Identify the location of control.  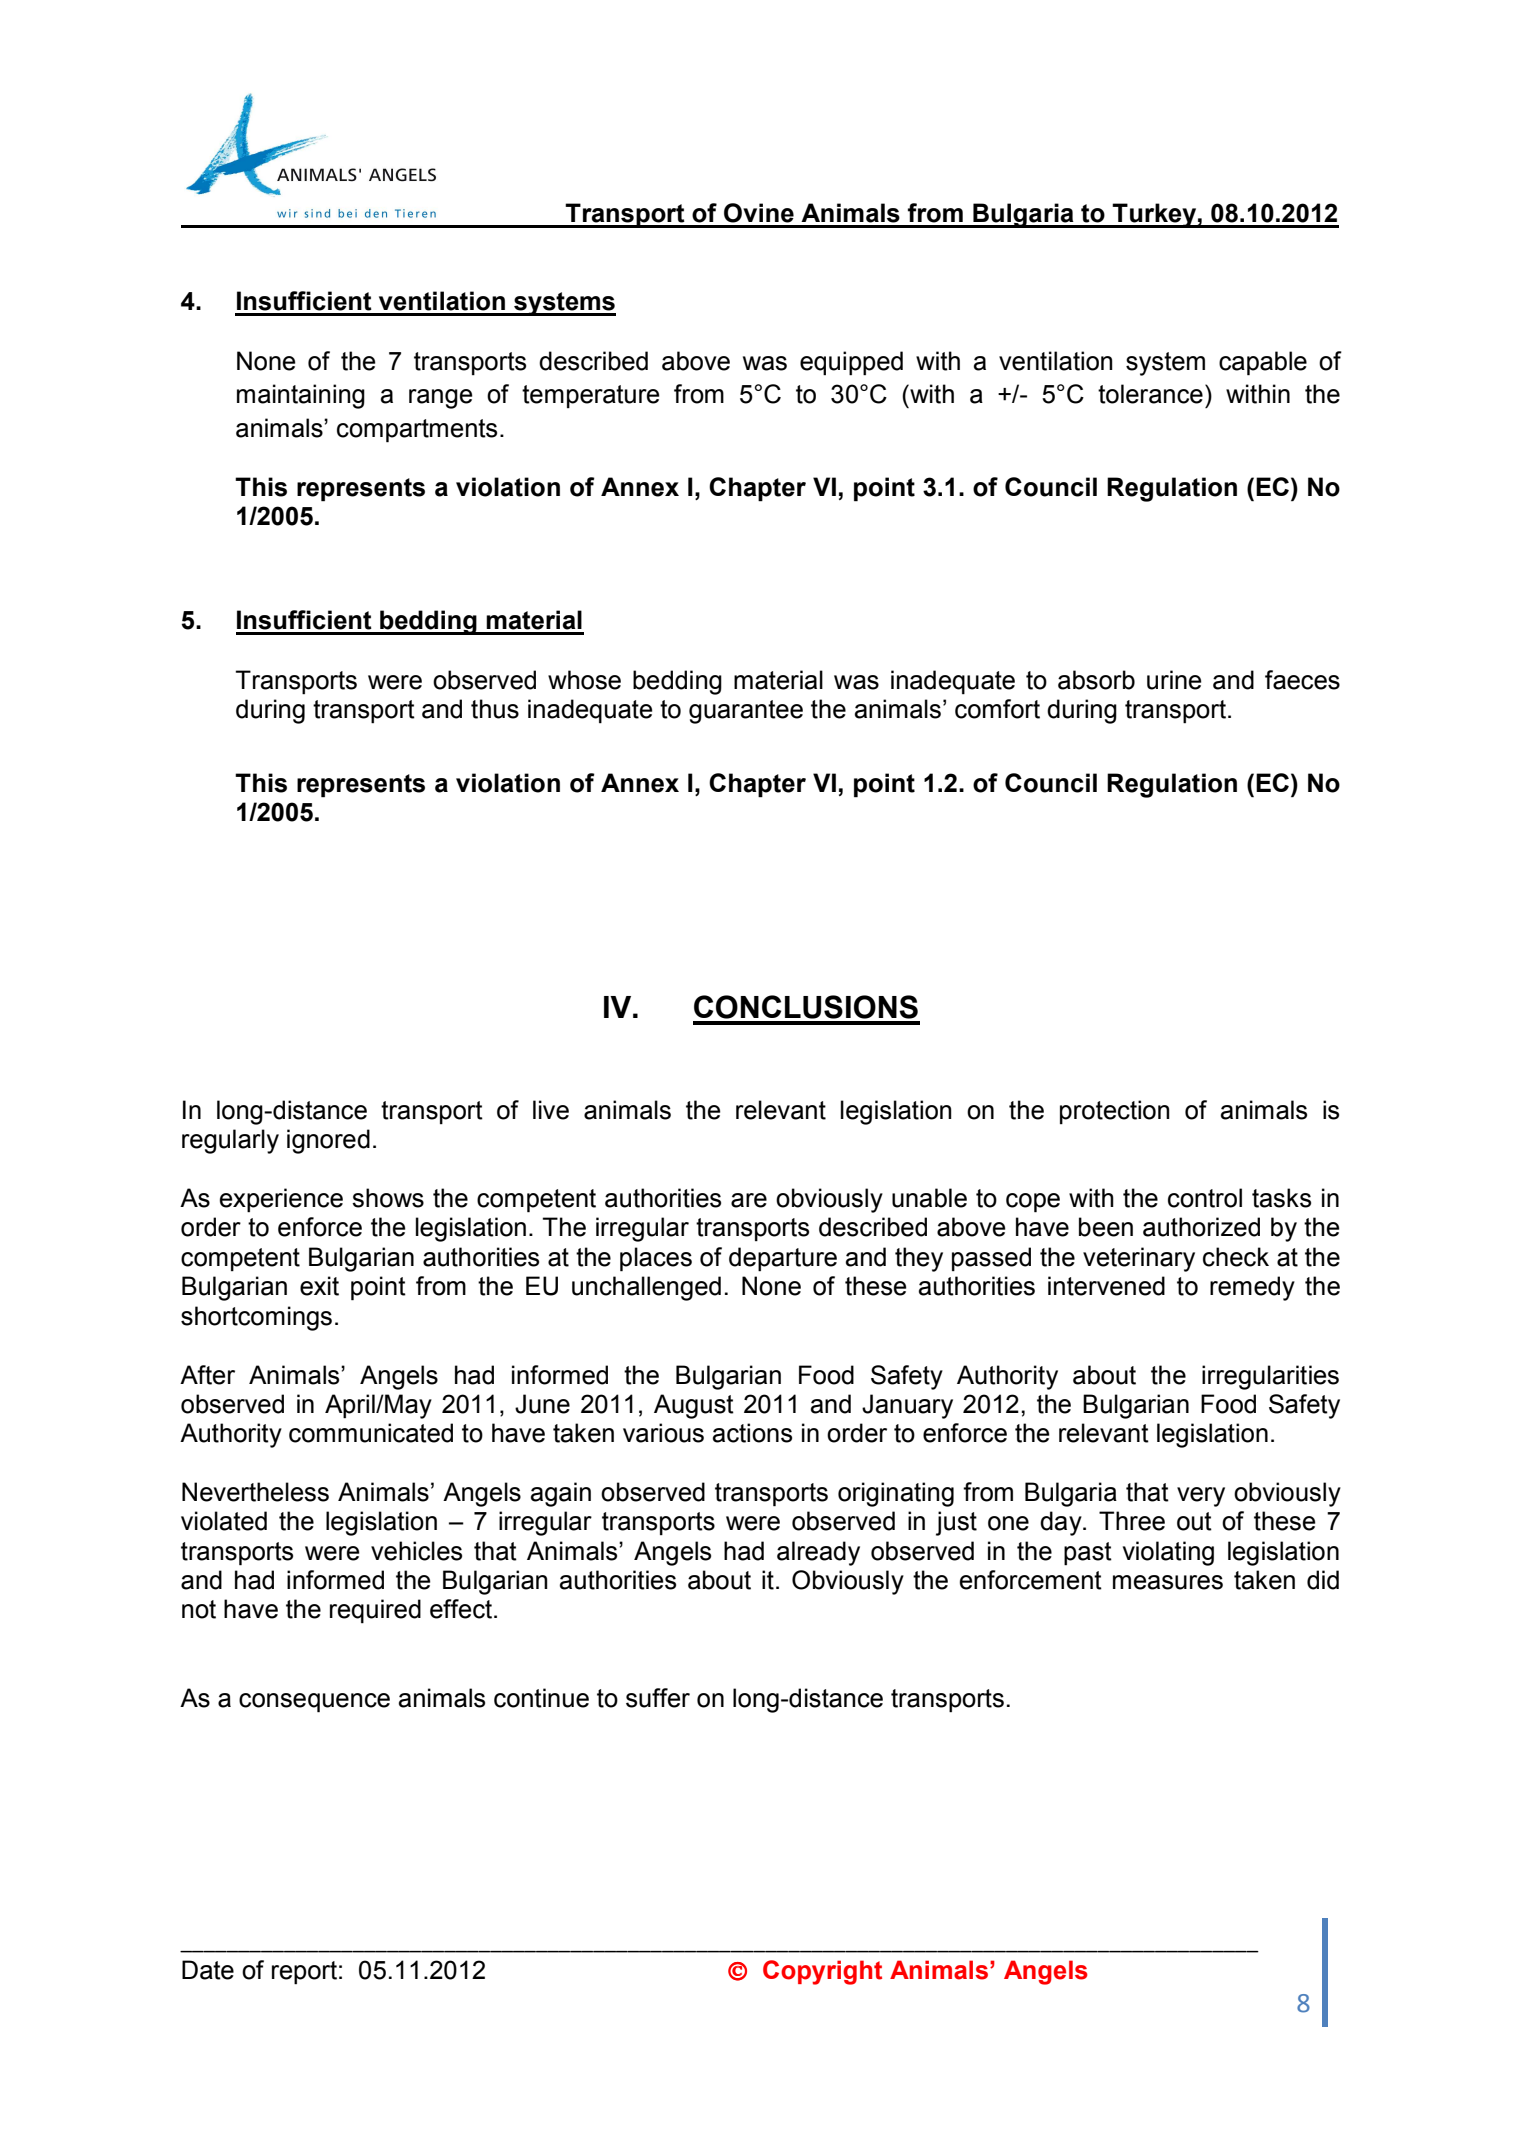
(1205, 1198).
